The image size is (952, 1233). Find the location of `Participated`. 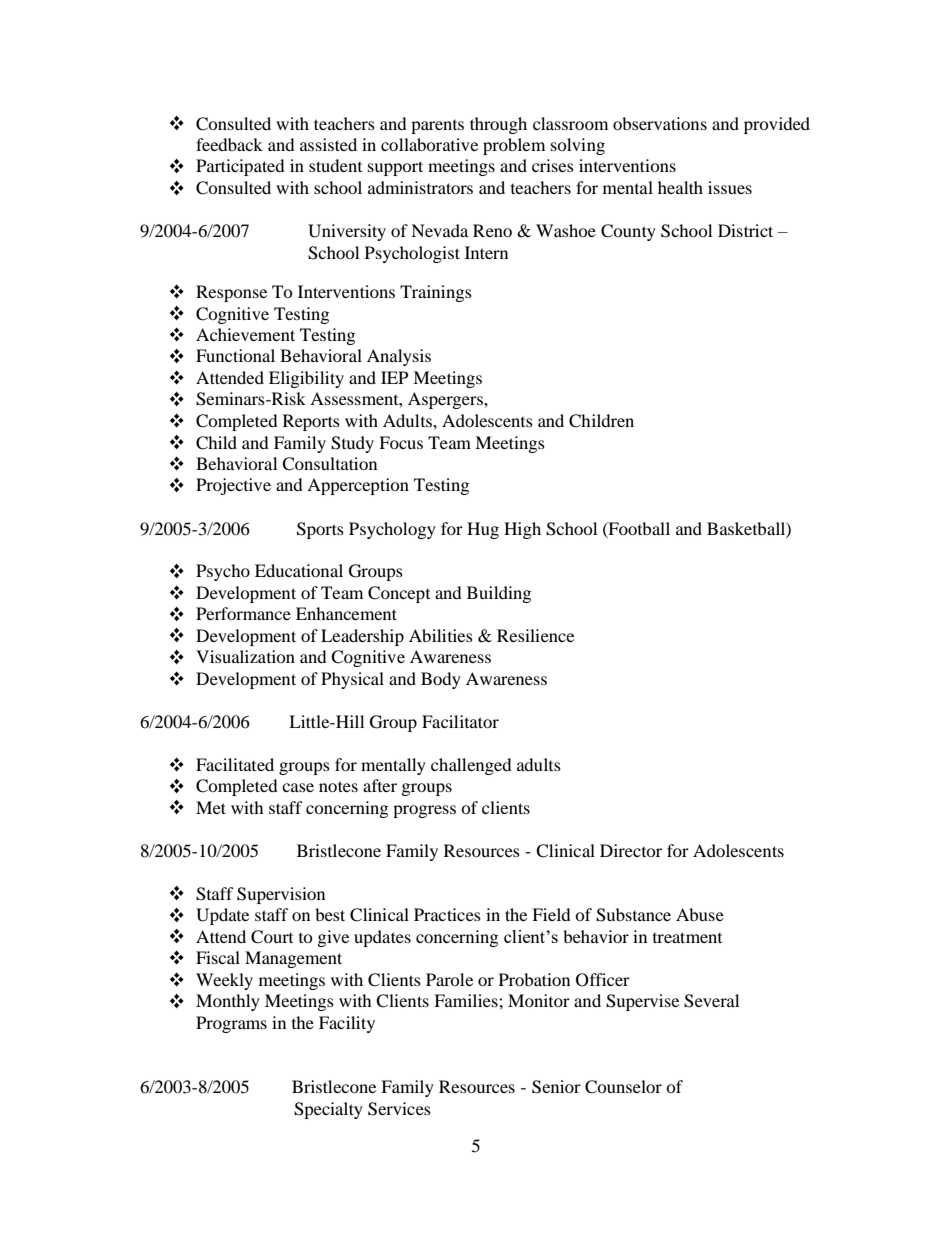

Participated is located at coordinates (240, 167).
